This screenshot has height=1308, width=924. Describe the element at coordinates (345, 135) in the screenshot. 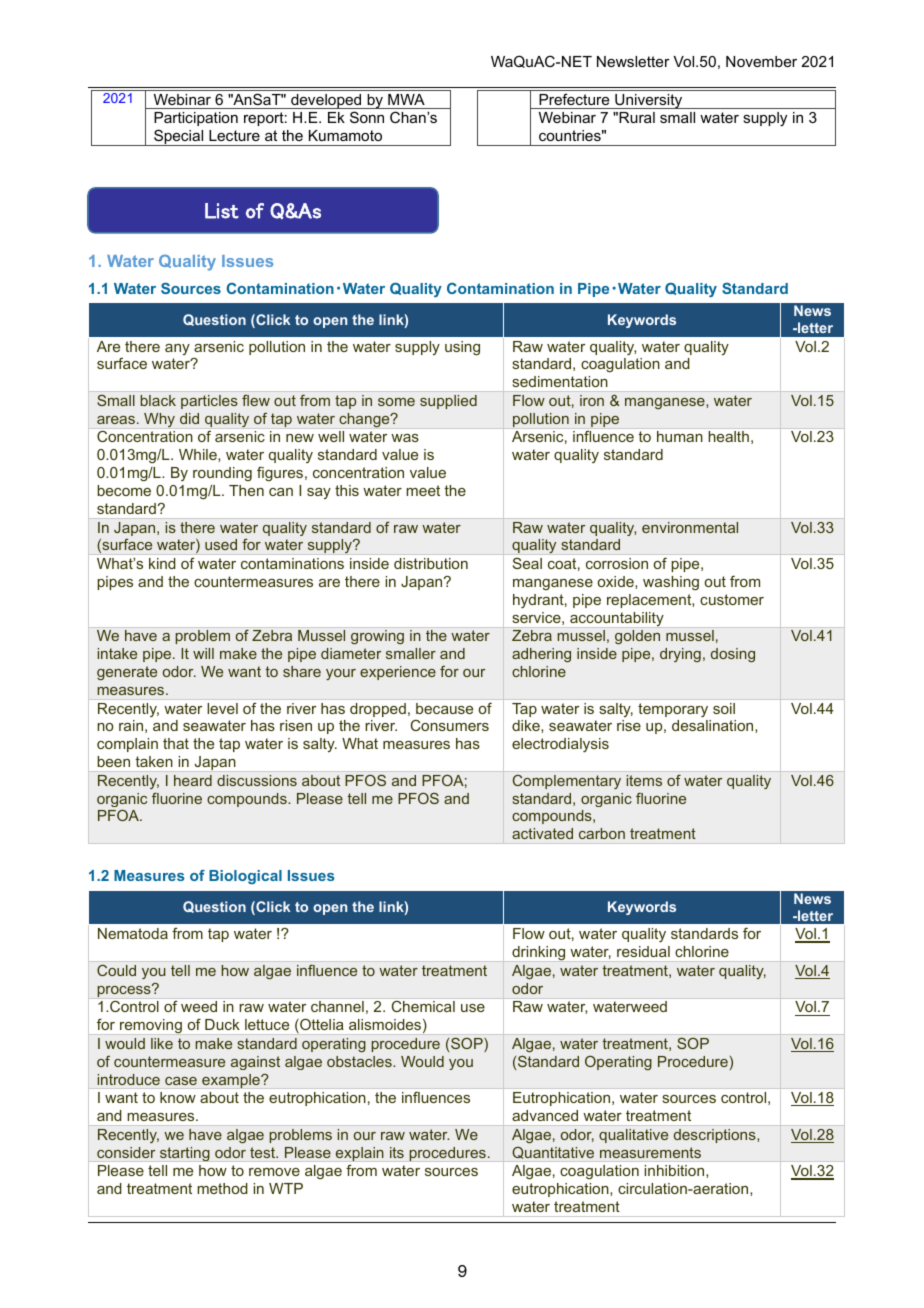

I see `Kumamoto` at that location.
